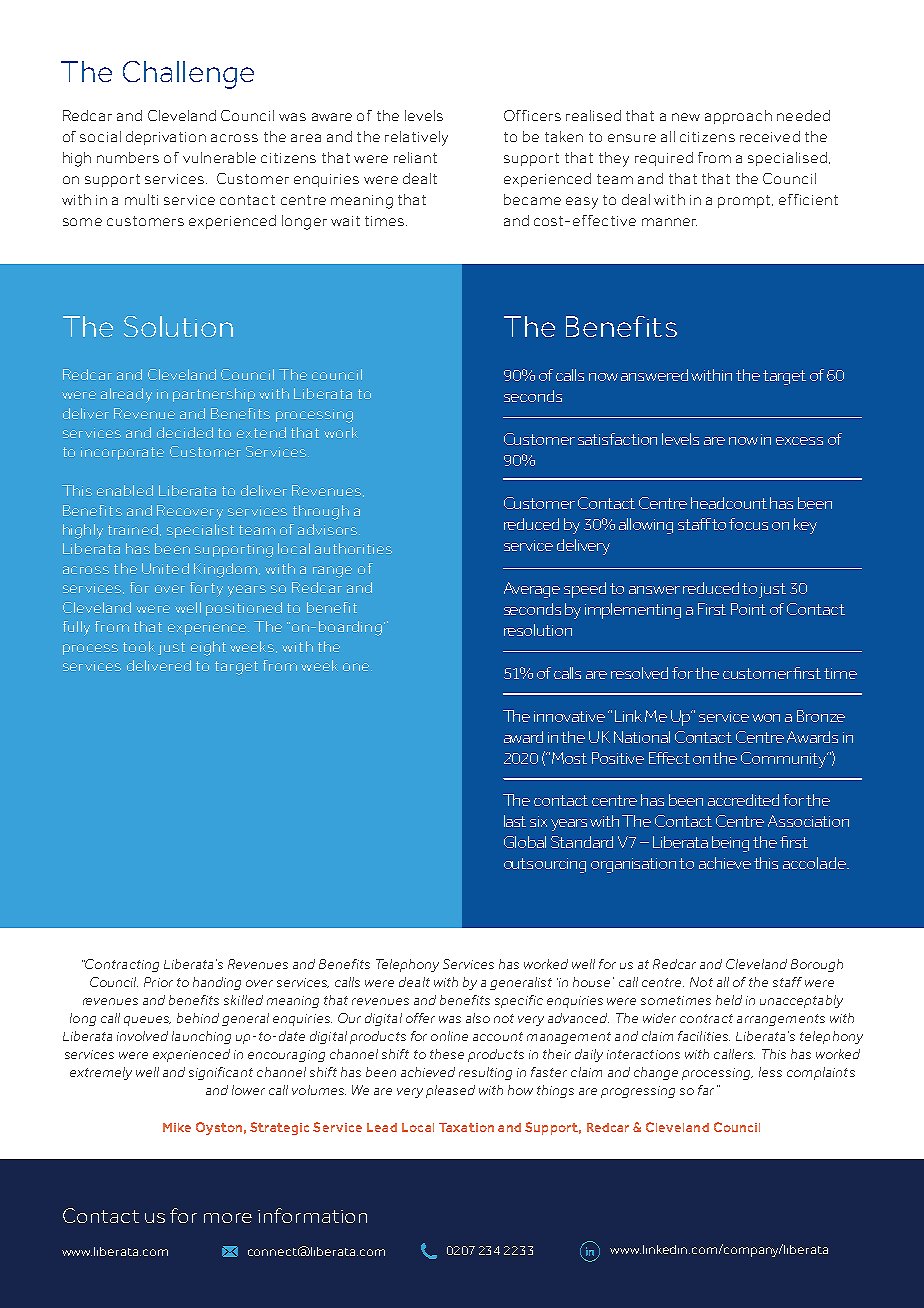 The height and width of the image is (1308, 924). What do you see at coordinates (545, 865) in the image?
I see `outsourcing` at bounding box center [545, 865].
